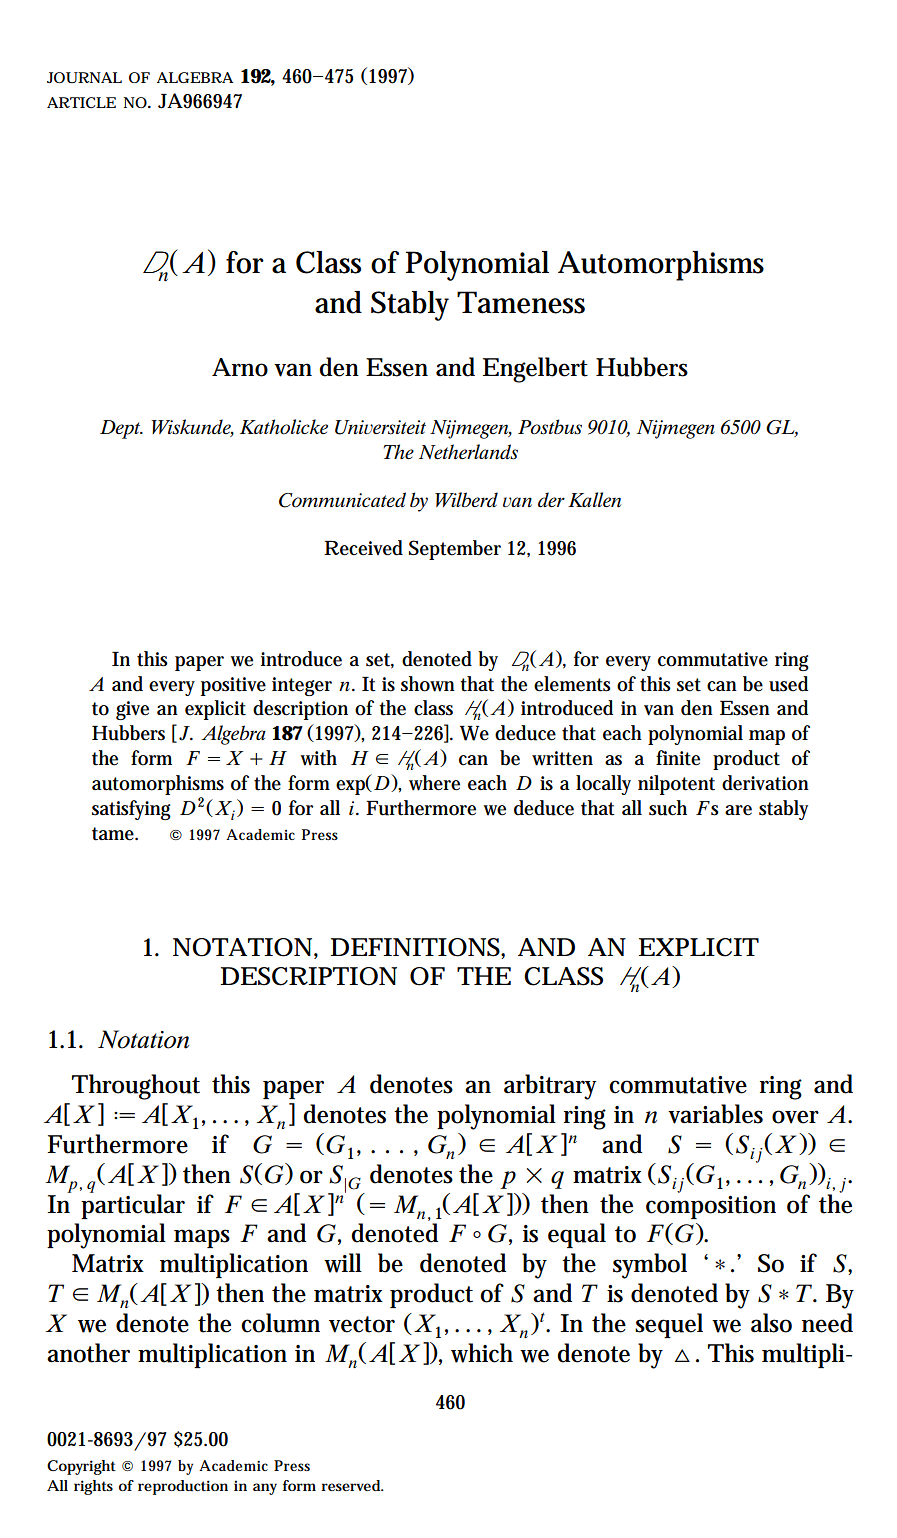 This screenshot has height=1538, width=897. What do you see at coordinates (93, 1487) in the screenshot?
I see `rights` at bounding box center [93, 1487].
